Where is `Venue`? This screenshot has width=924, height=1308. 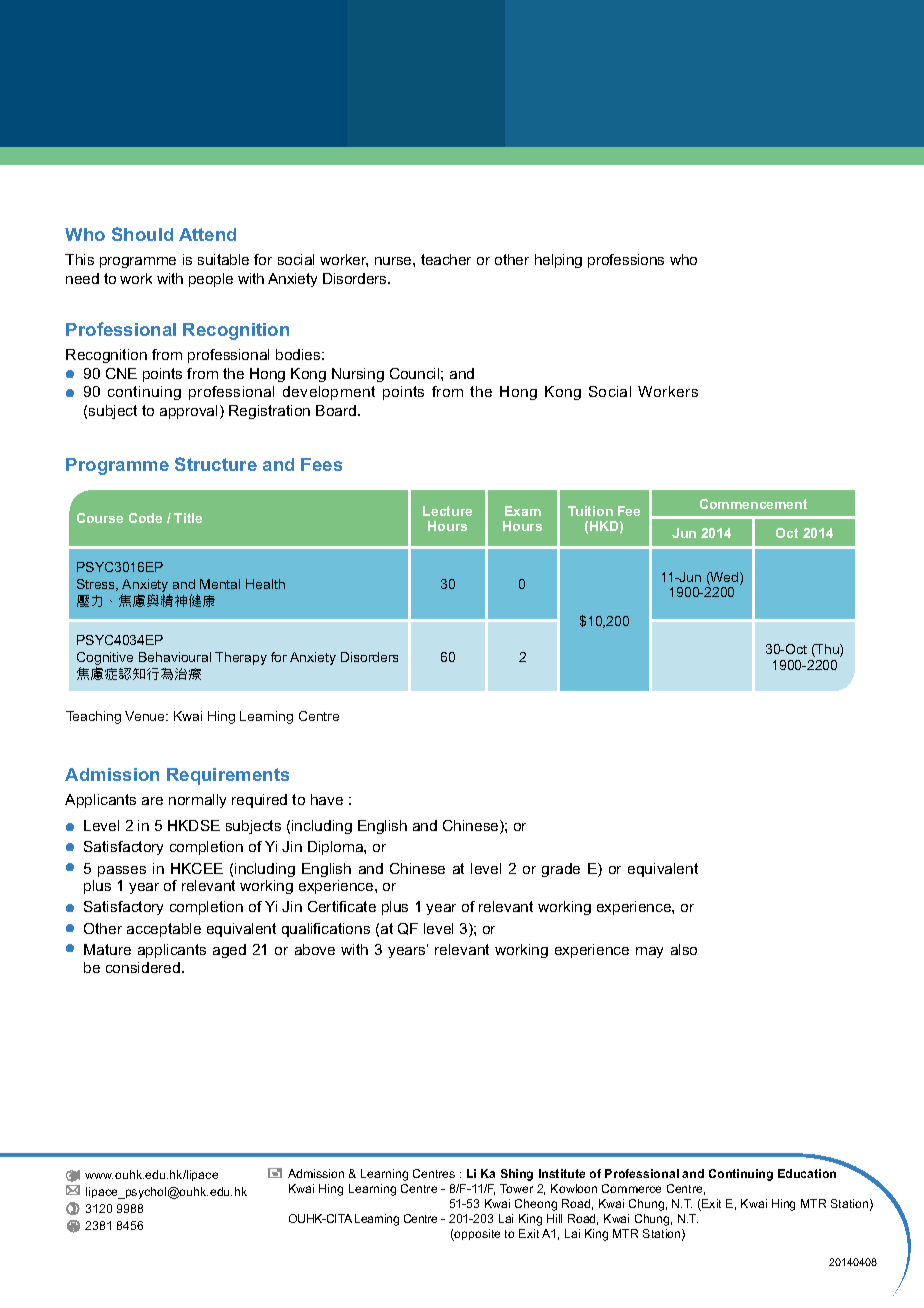 Venue is located at coordinates (146, 716).
